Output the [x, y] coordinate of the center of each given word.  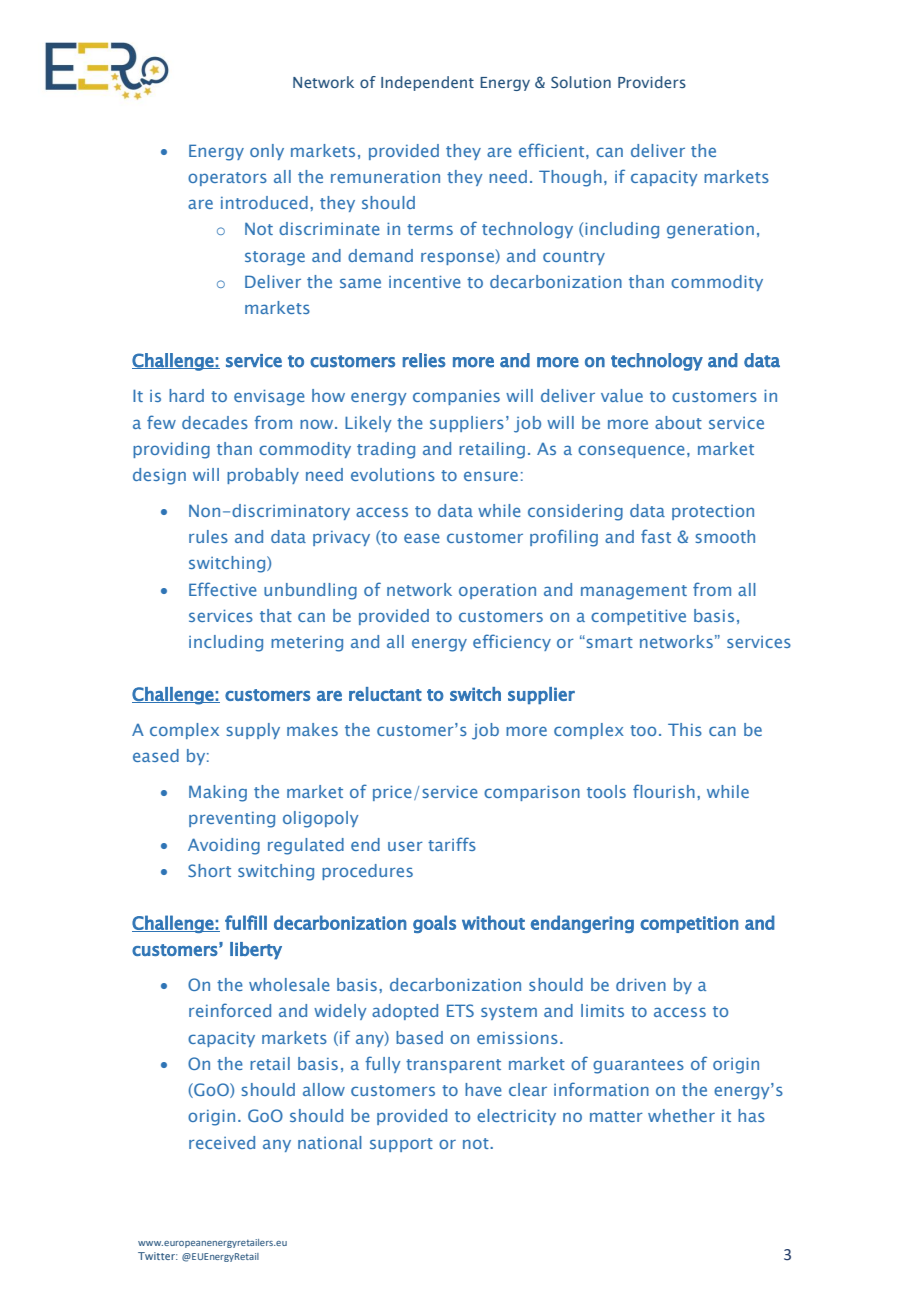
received [222, 1142]
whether [681, 1115]
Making [218, 793]
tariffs [452, 844]
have [483, 1089]
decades [215, 422]
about [678, 422]
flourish [664, 791]
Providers [652, 82]
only [267, 152]
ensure [491, 476]
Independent [427, 83]
